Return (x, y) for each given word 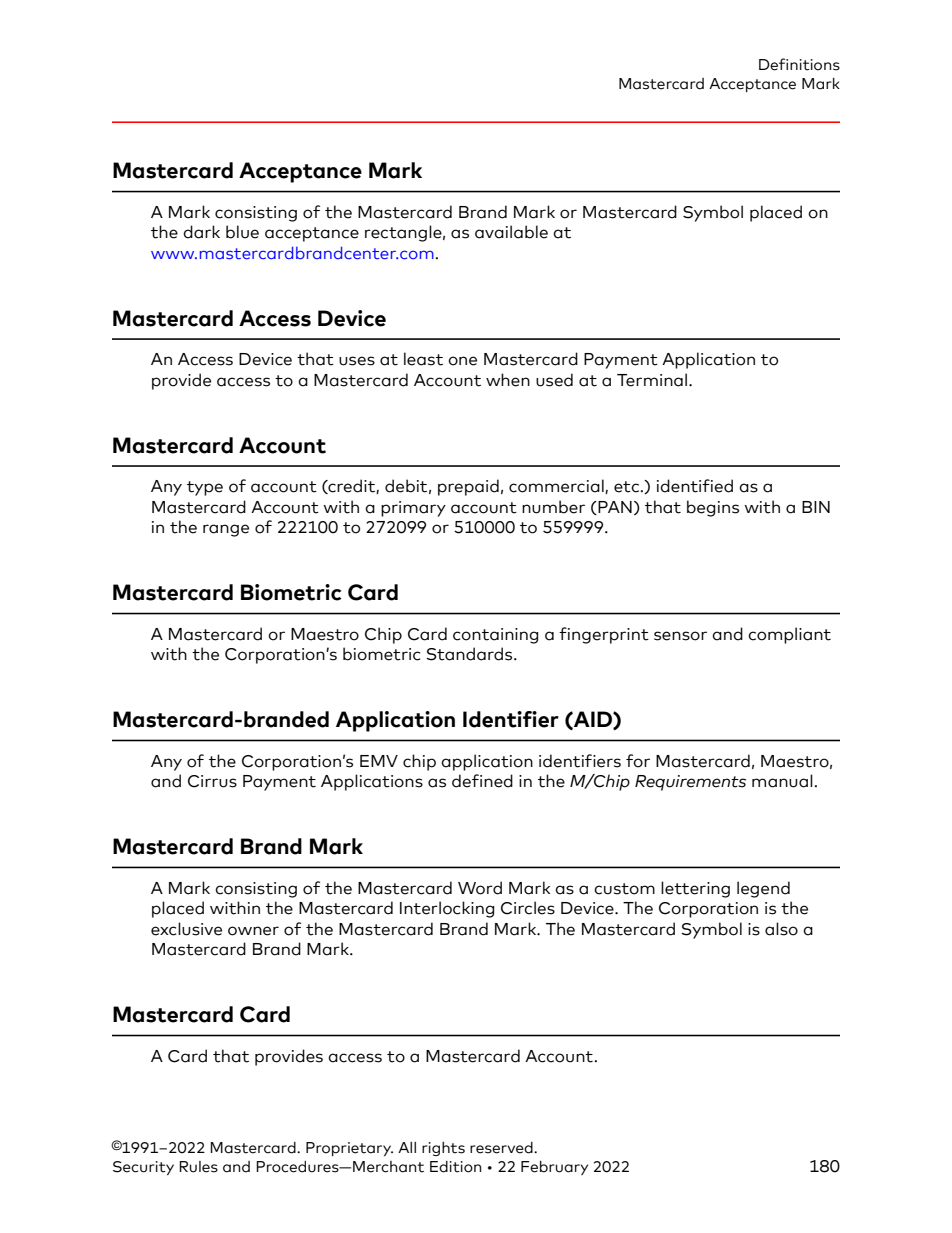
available (511, 232)
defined (482, 781)
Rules (198, 1167)
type (205, 488)
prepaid (468, 487)
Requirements (690, 783)
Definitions (799, 64)
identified (695, 486)
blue (242, 232)
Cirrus (212, 781)
